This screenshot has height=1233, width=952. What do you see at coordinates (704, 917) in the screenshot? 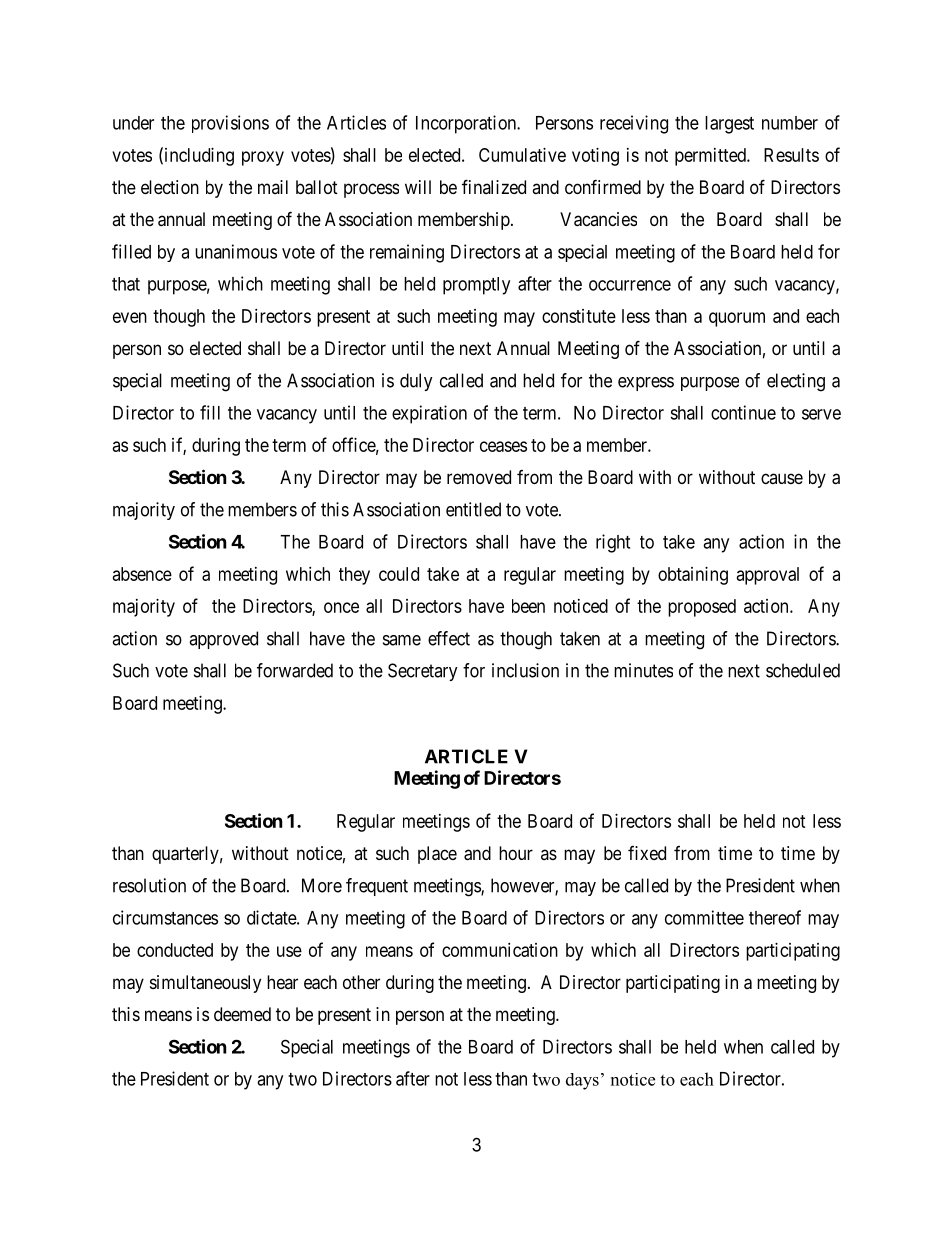
I see `committee` at bounding box center [704, 917].
